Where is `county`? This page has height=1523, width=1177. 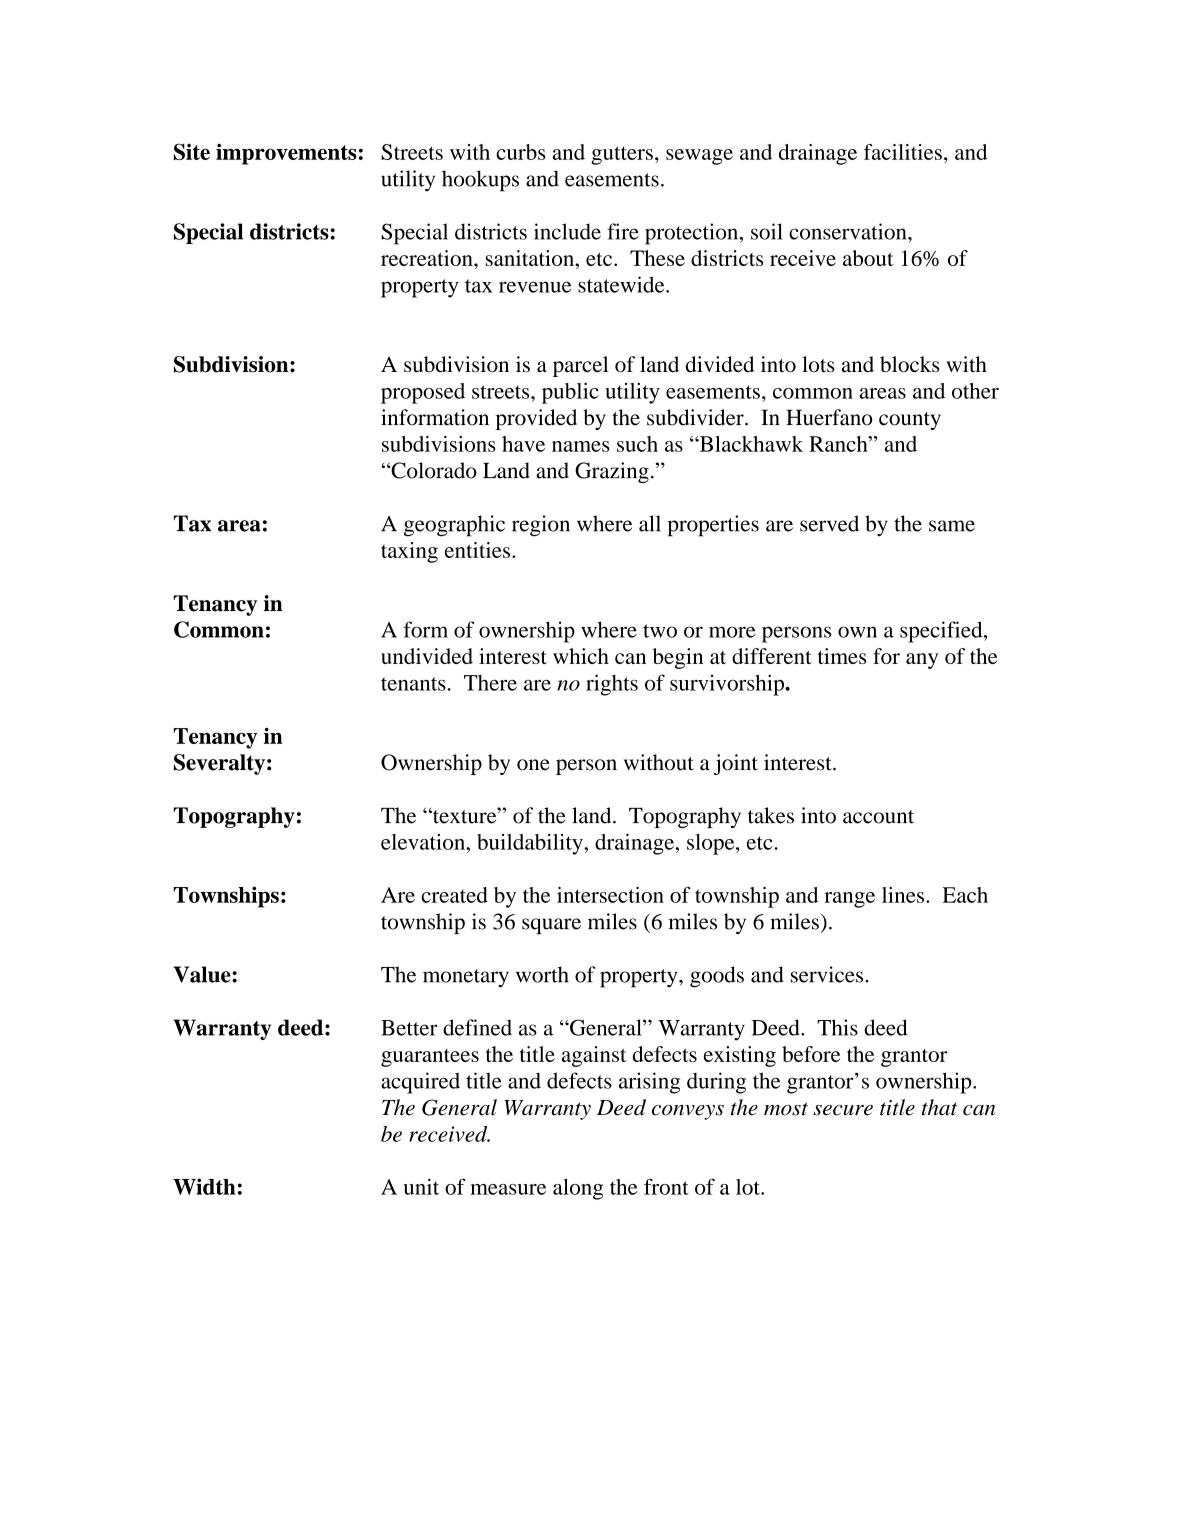 county is located at coordinates (910, 421).
